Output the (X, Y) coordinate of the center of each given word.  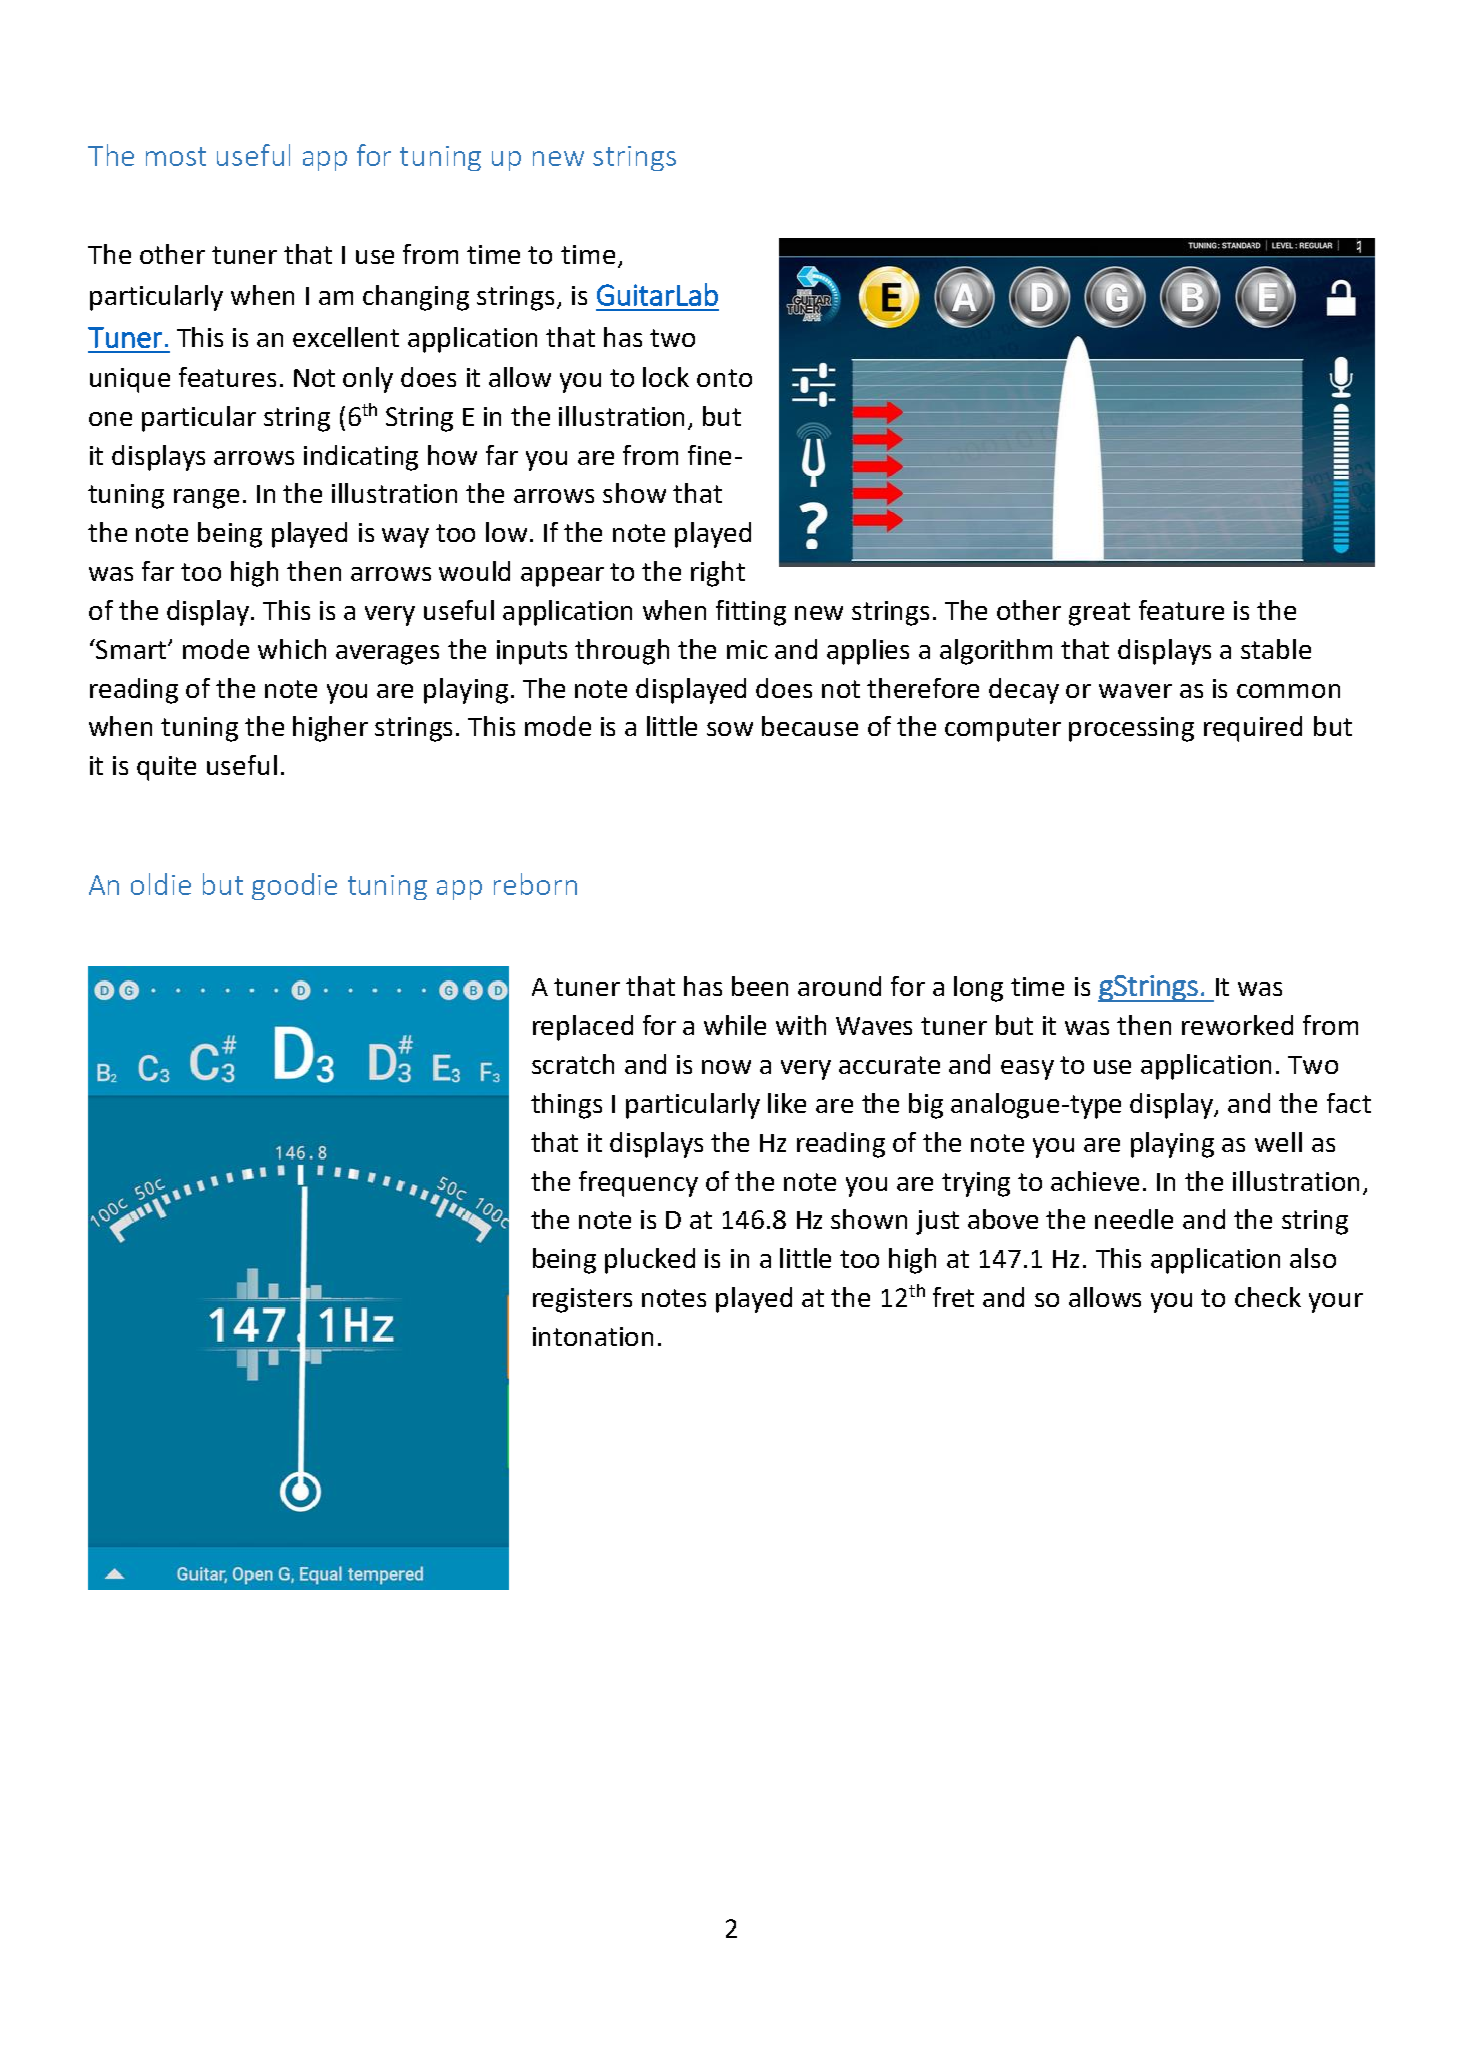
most (176, 156)
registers (582, 1300)
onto (724, 378)
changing (416, 298)
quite (166, 768)
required (1253, 729)
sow (730, 729)
